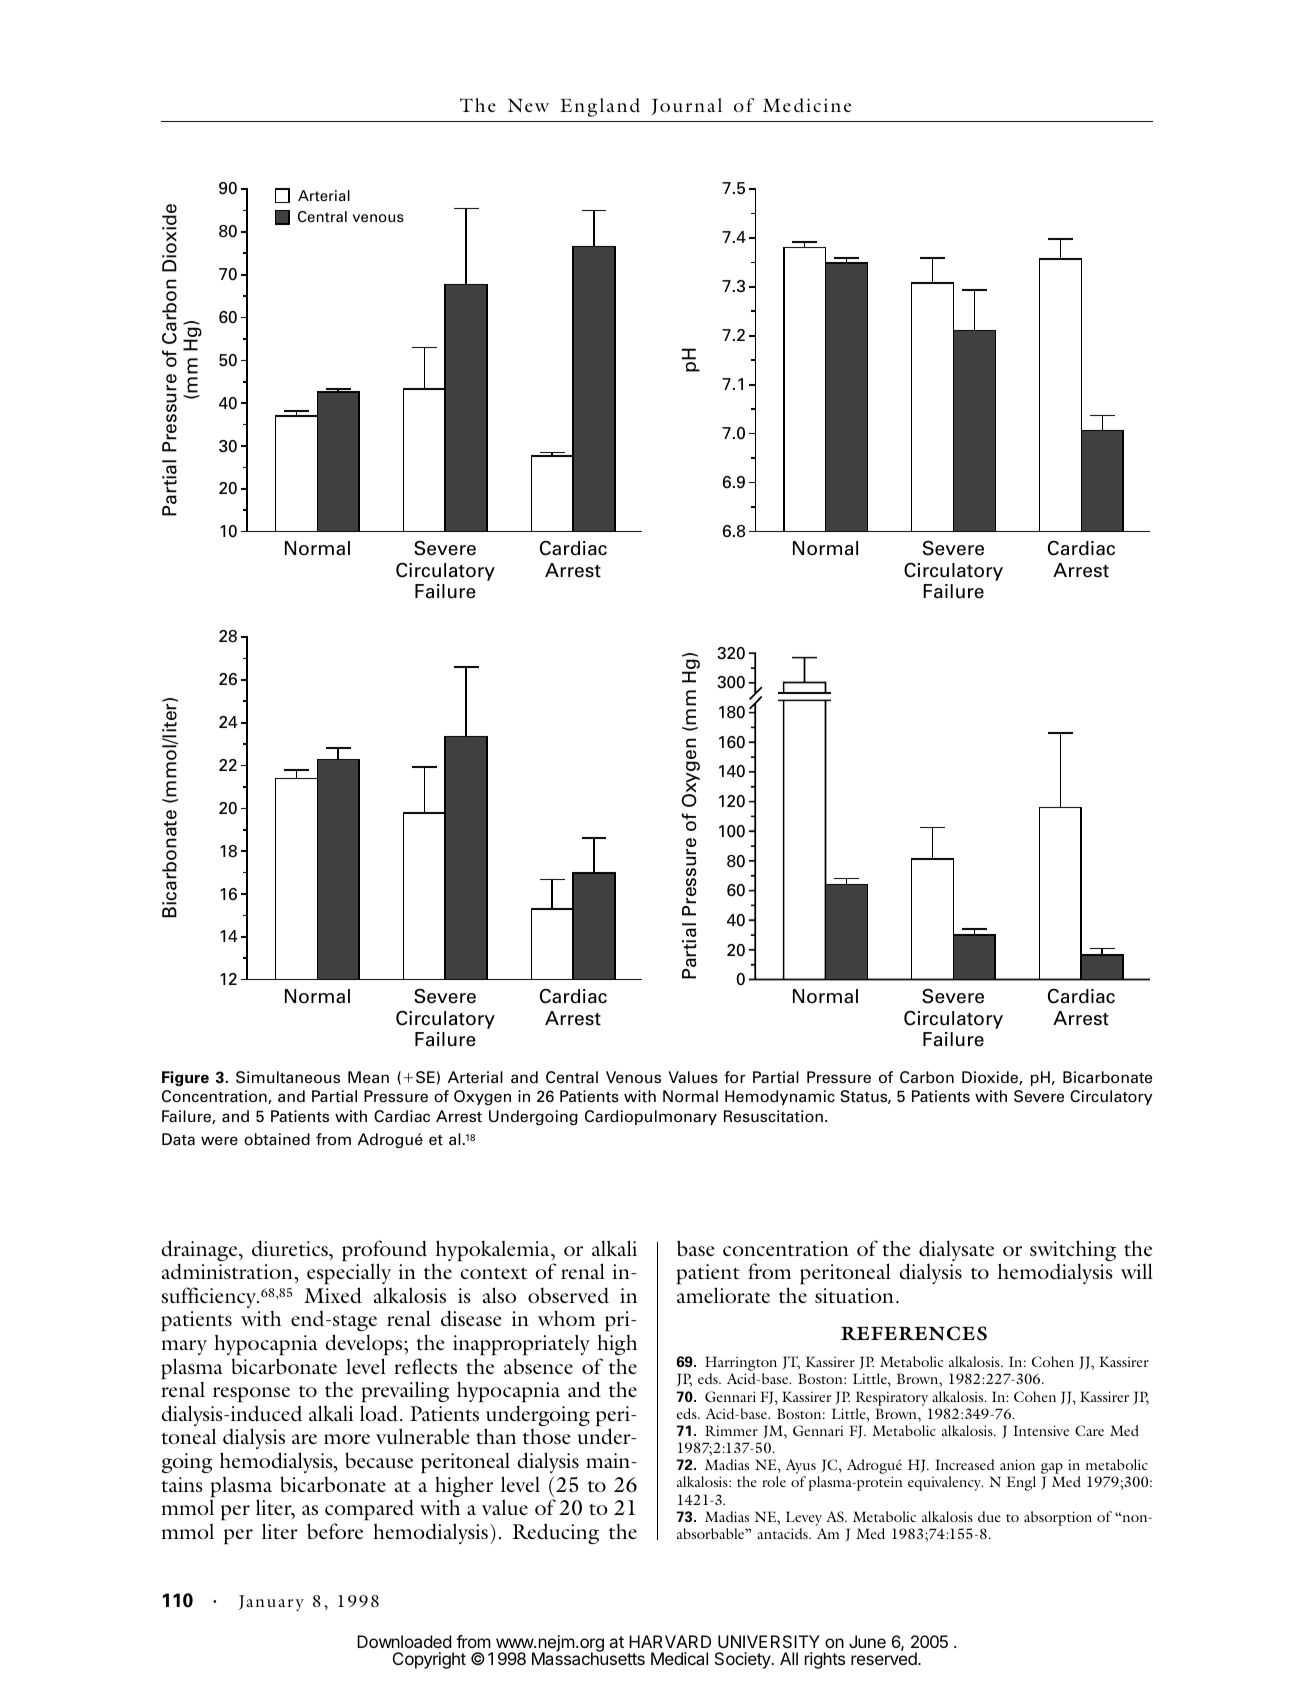 This page has height=1700, width=1314. Describe the element at coordinates (780, 1097) in the page. I see `Hemodynamic` at that location.
